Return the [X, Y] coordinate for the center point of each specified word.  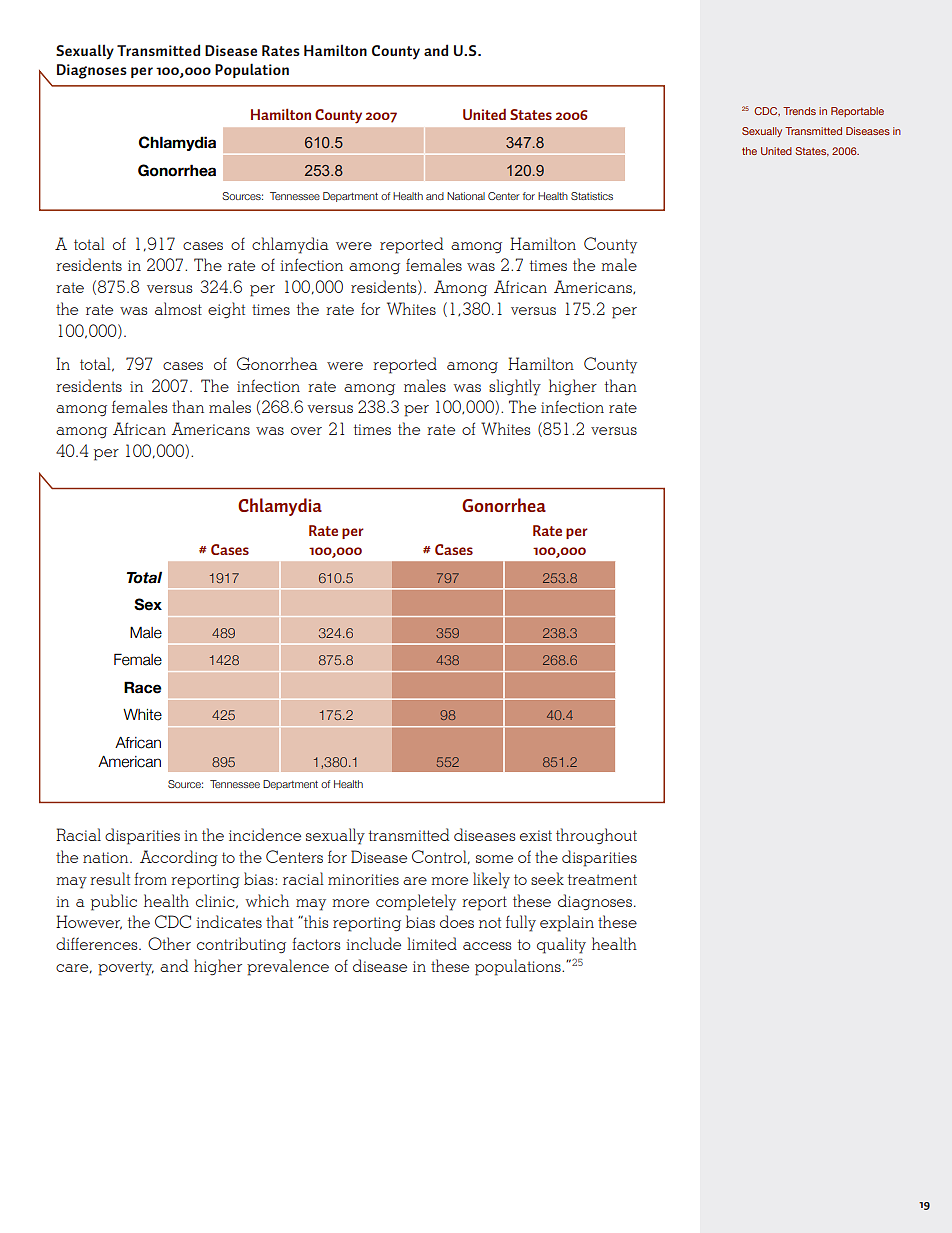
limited [432, 943]
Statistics [592, 196]
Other [169, 943]
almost [178, 308]
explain [567, 923]
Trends [799, 111]
